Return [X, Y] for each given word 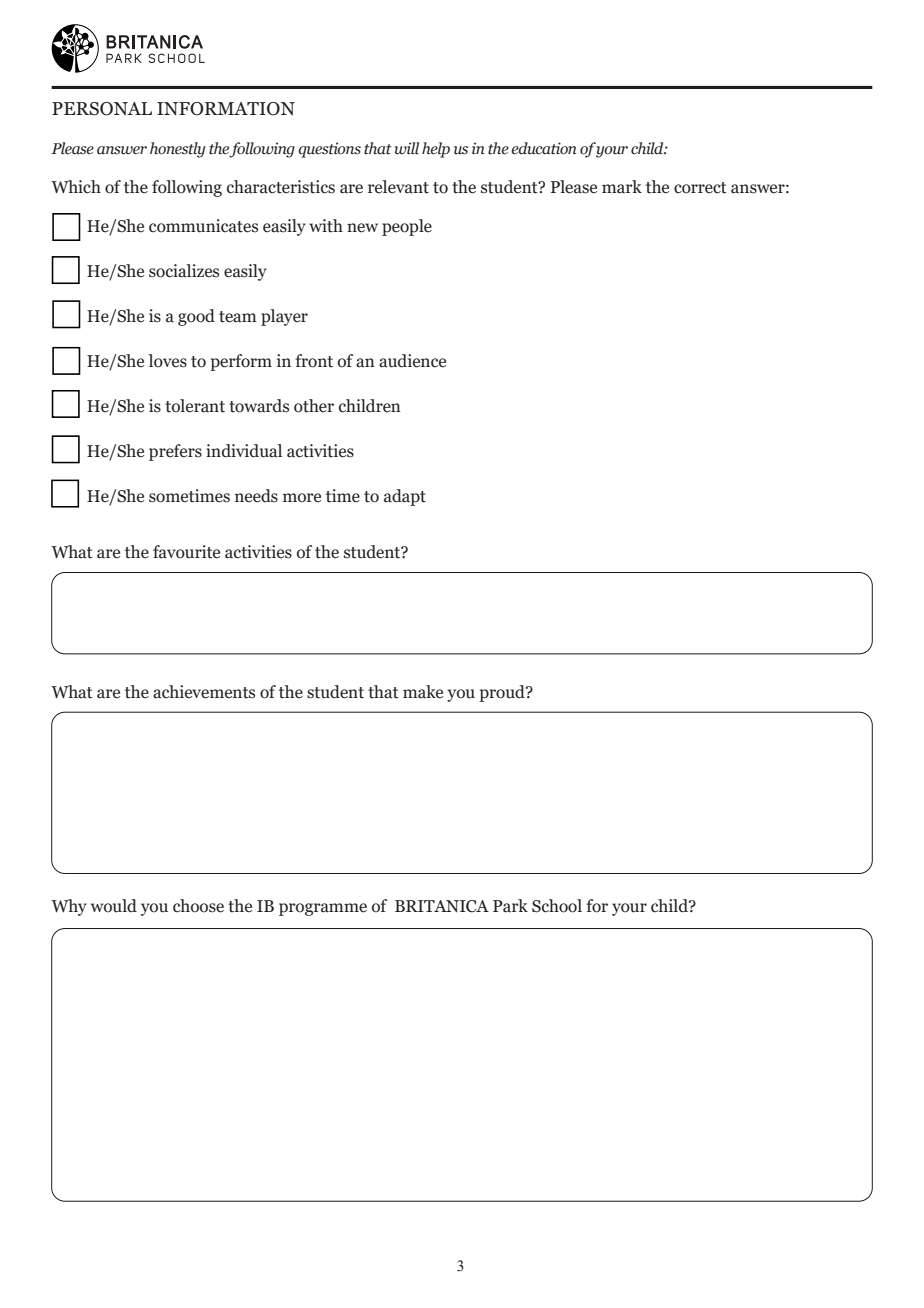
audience [412, 361]
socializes [184, 271]
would [114, 906]
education [544, 148]
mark [622, 187]
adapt [405, 497]
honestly [177, 150]
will [407, 148]
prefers [175, 452]
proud [503, 693]
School [557, 906]
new [362, 228]
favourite [186, 552]
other [314, 406]
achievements [204, 692]
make [423, 692]
